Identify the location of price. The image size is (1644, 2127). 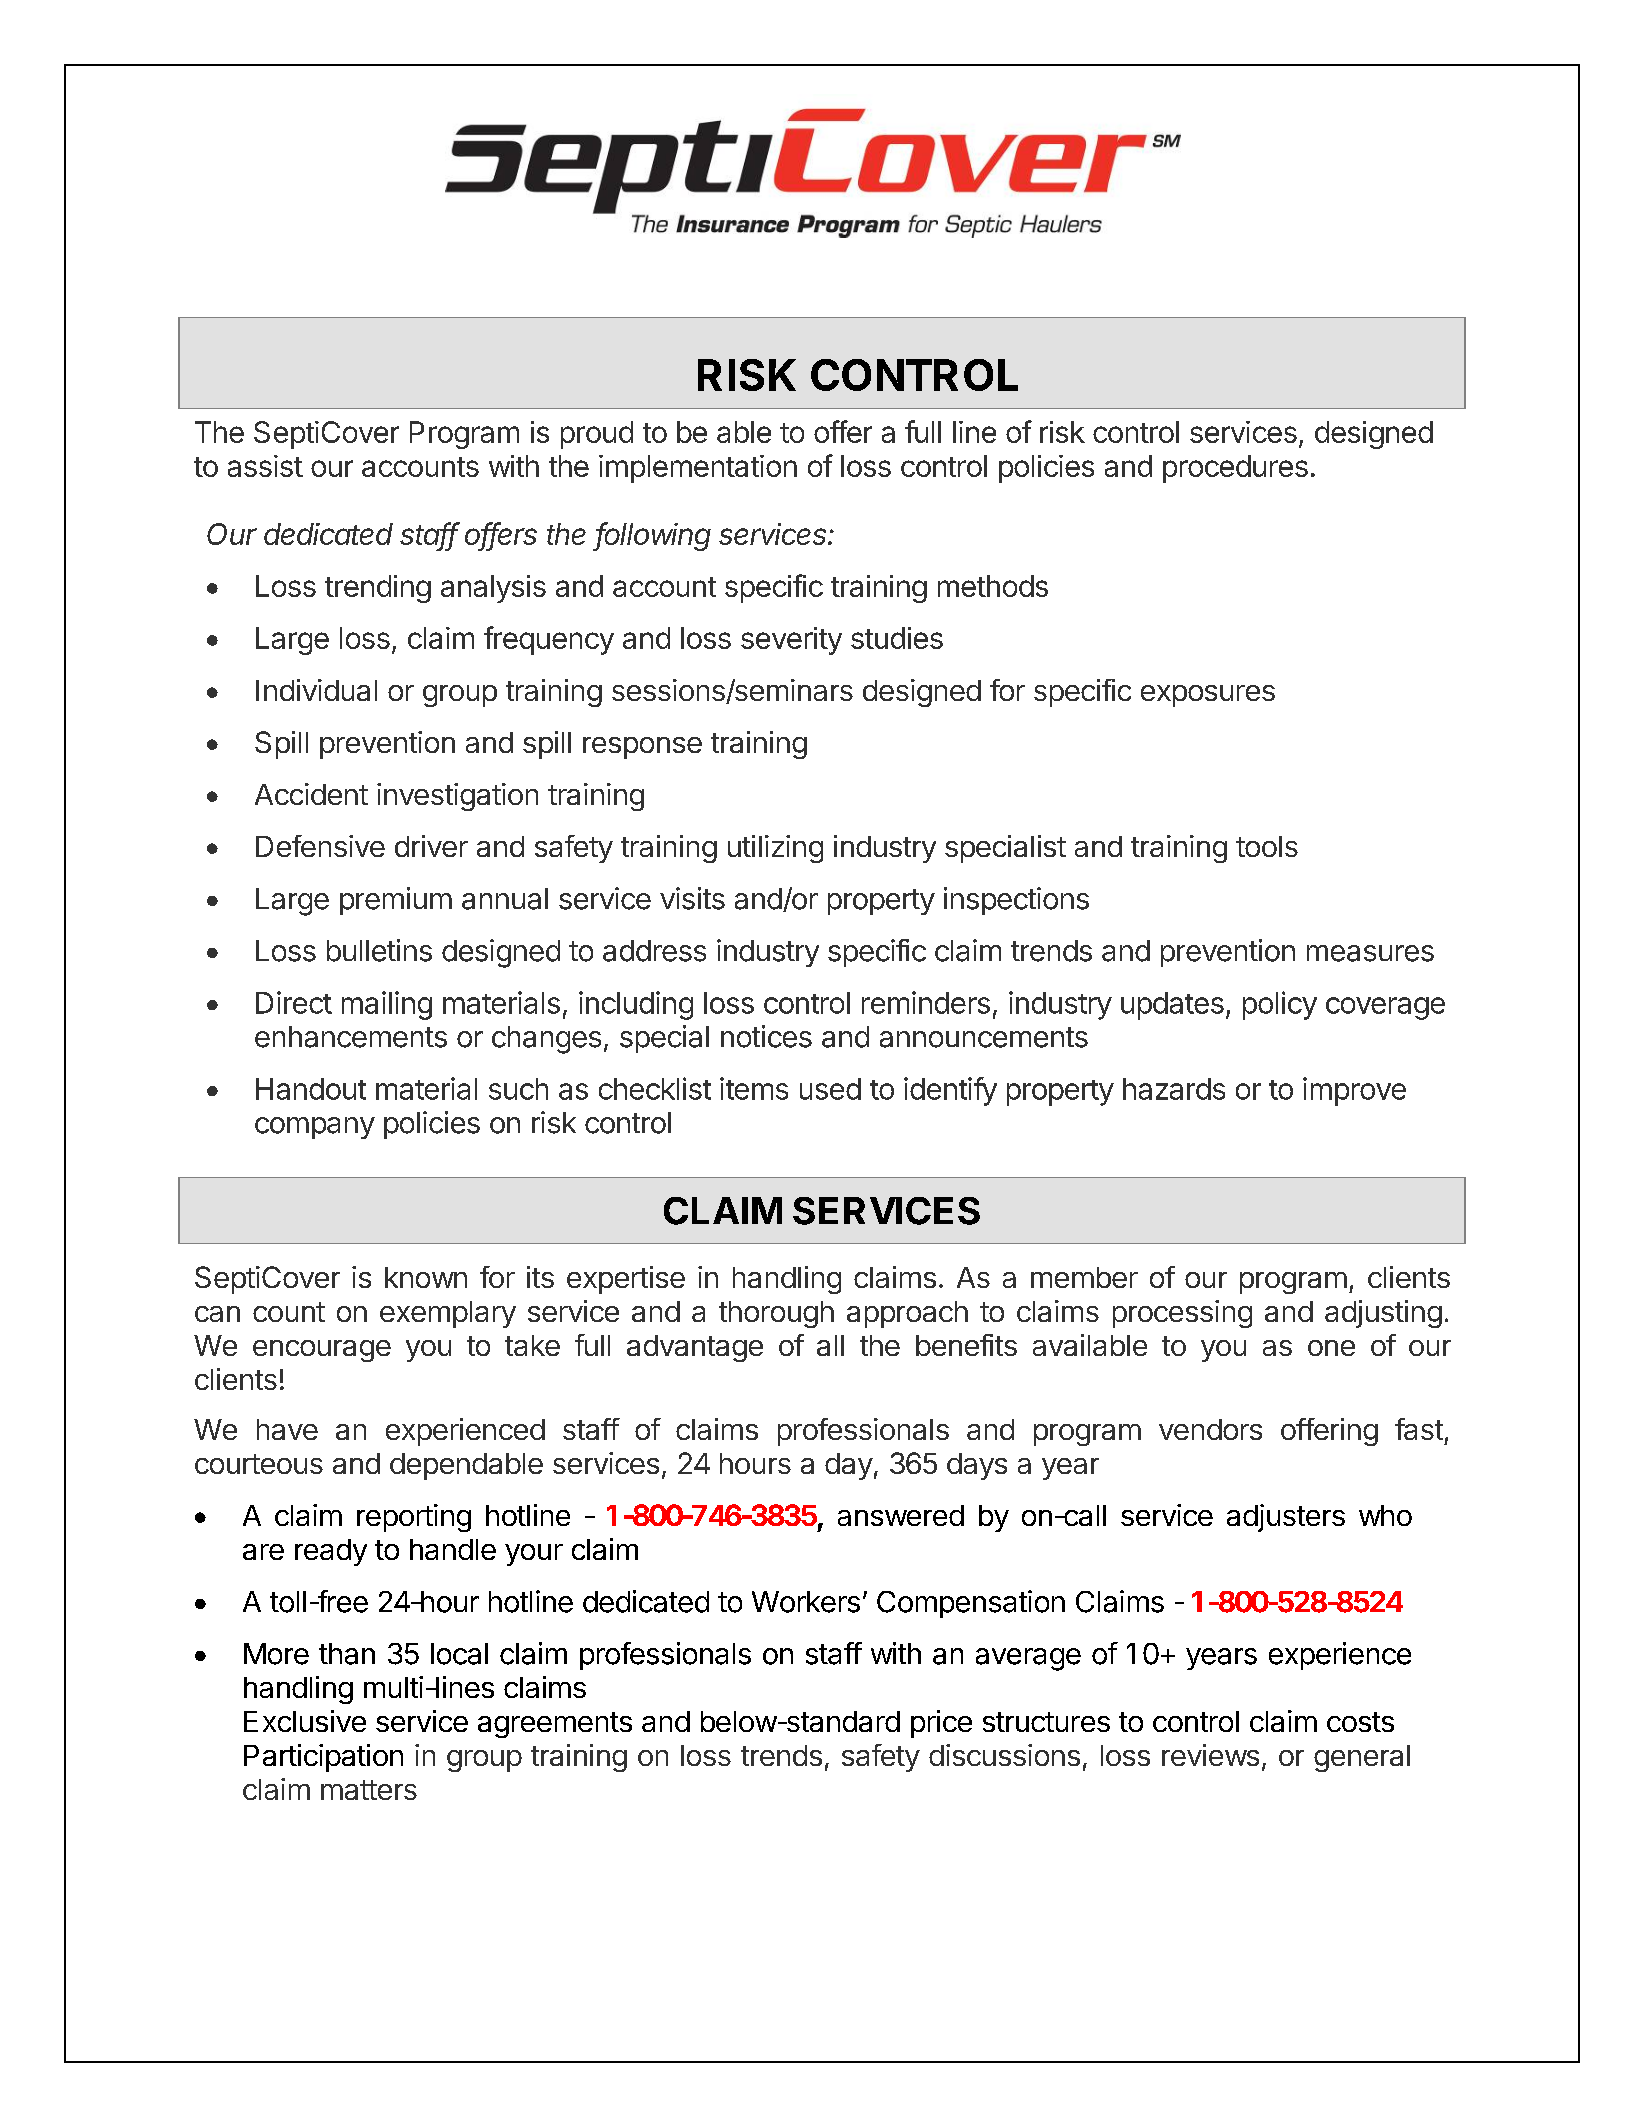
(941, 1724).
